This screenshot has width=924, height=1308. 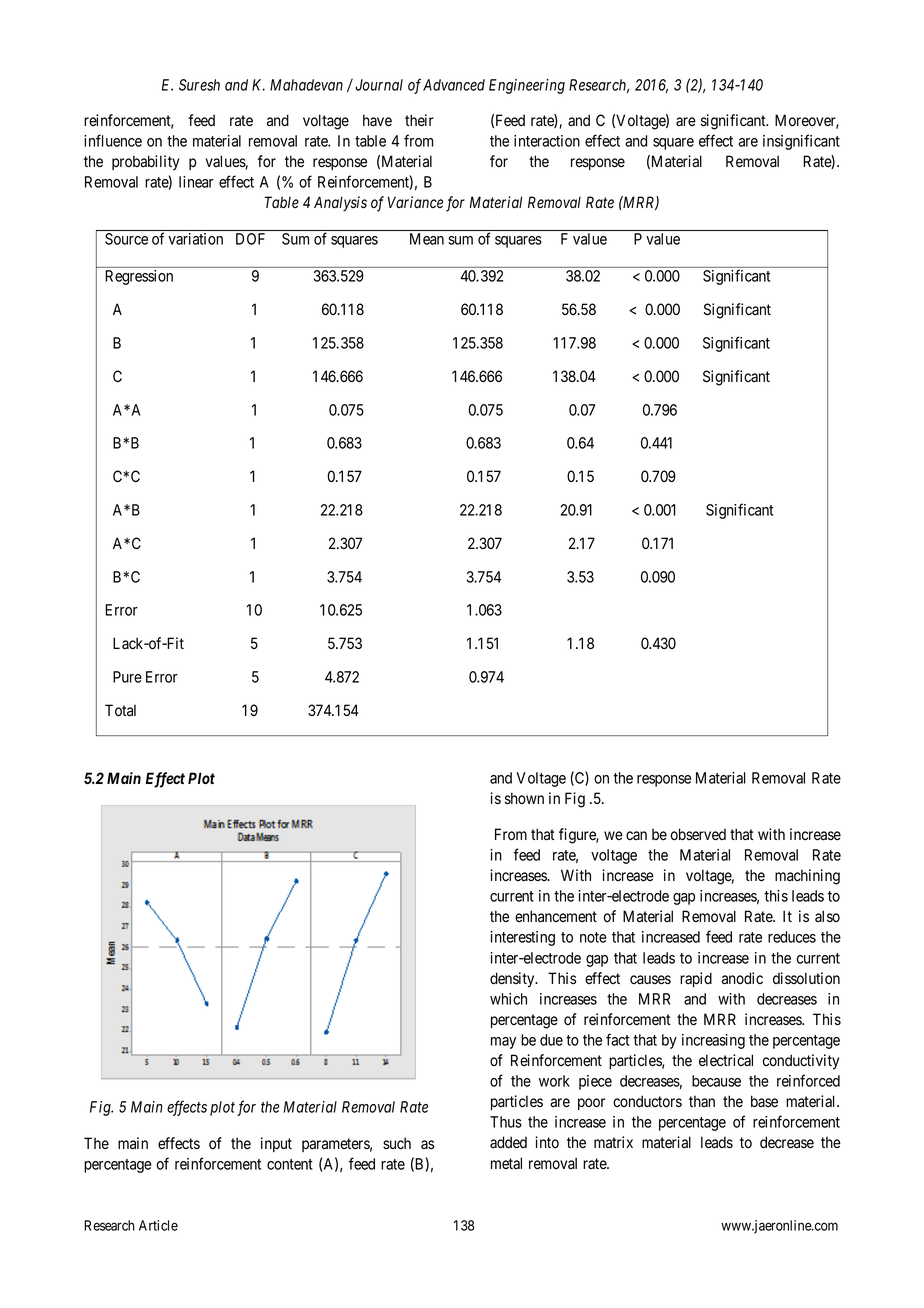 I want to click on input, so click(x=276, y=1144).
